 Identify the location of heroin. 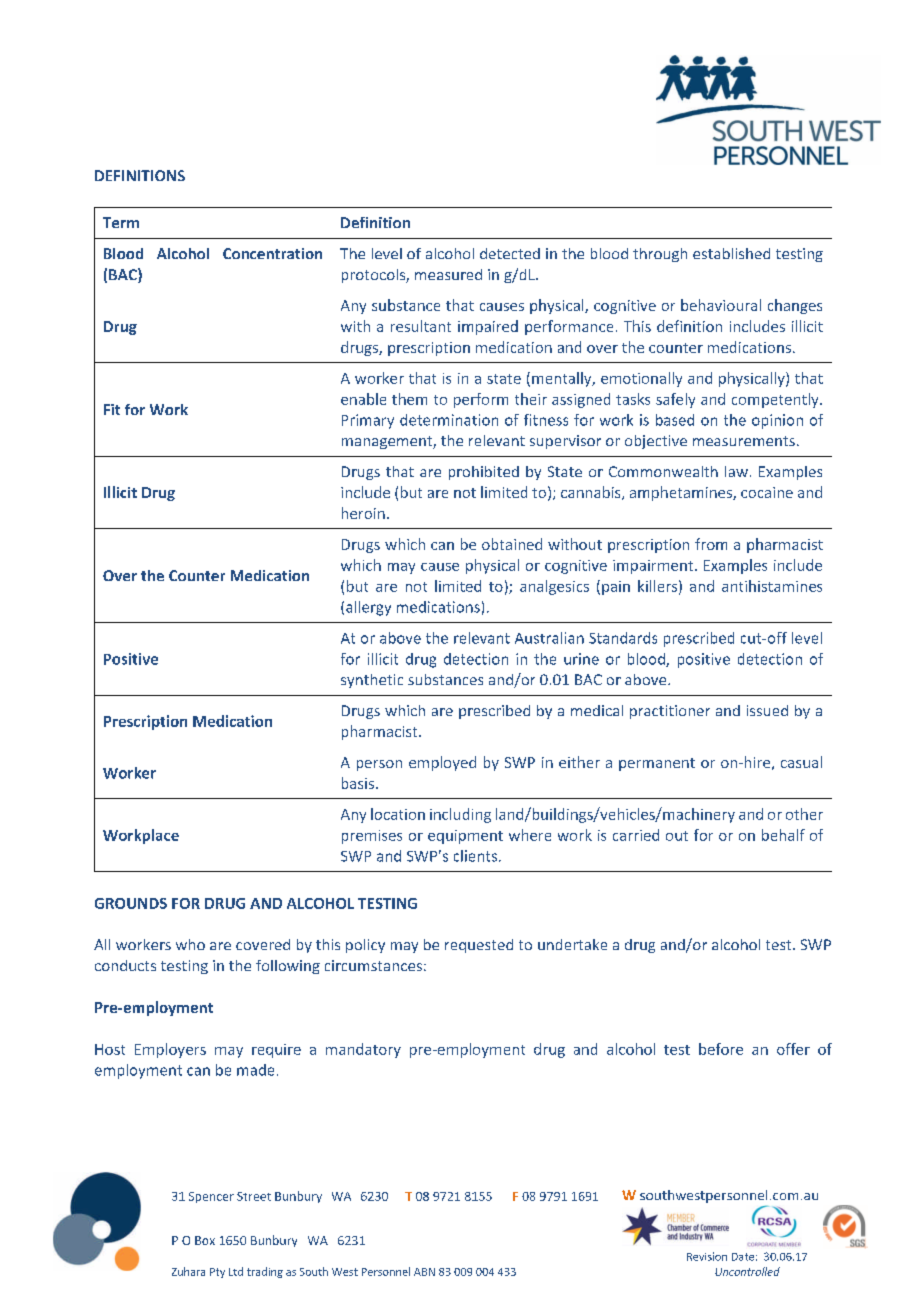
(363, 513).
